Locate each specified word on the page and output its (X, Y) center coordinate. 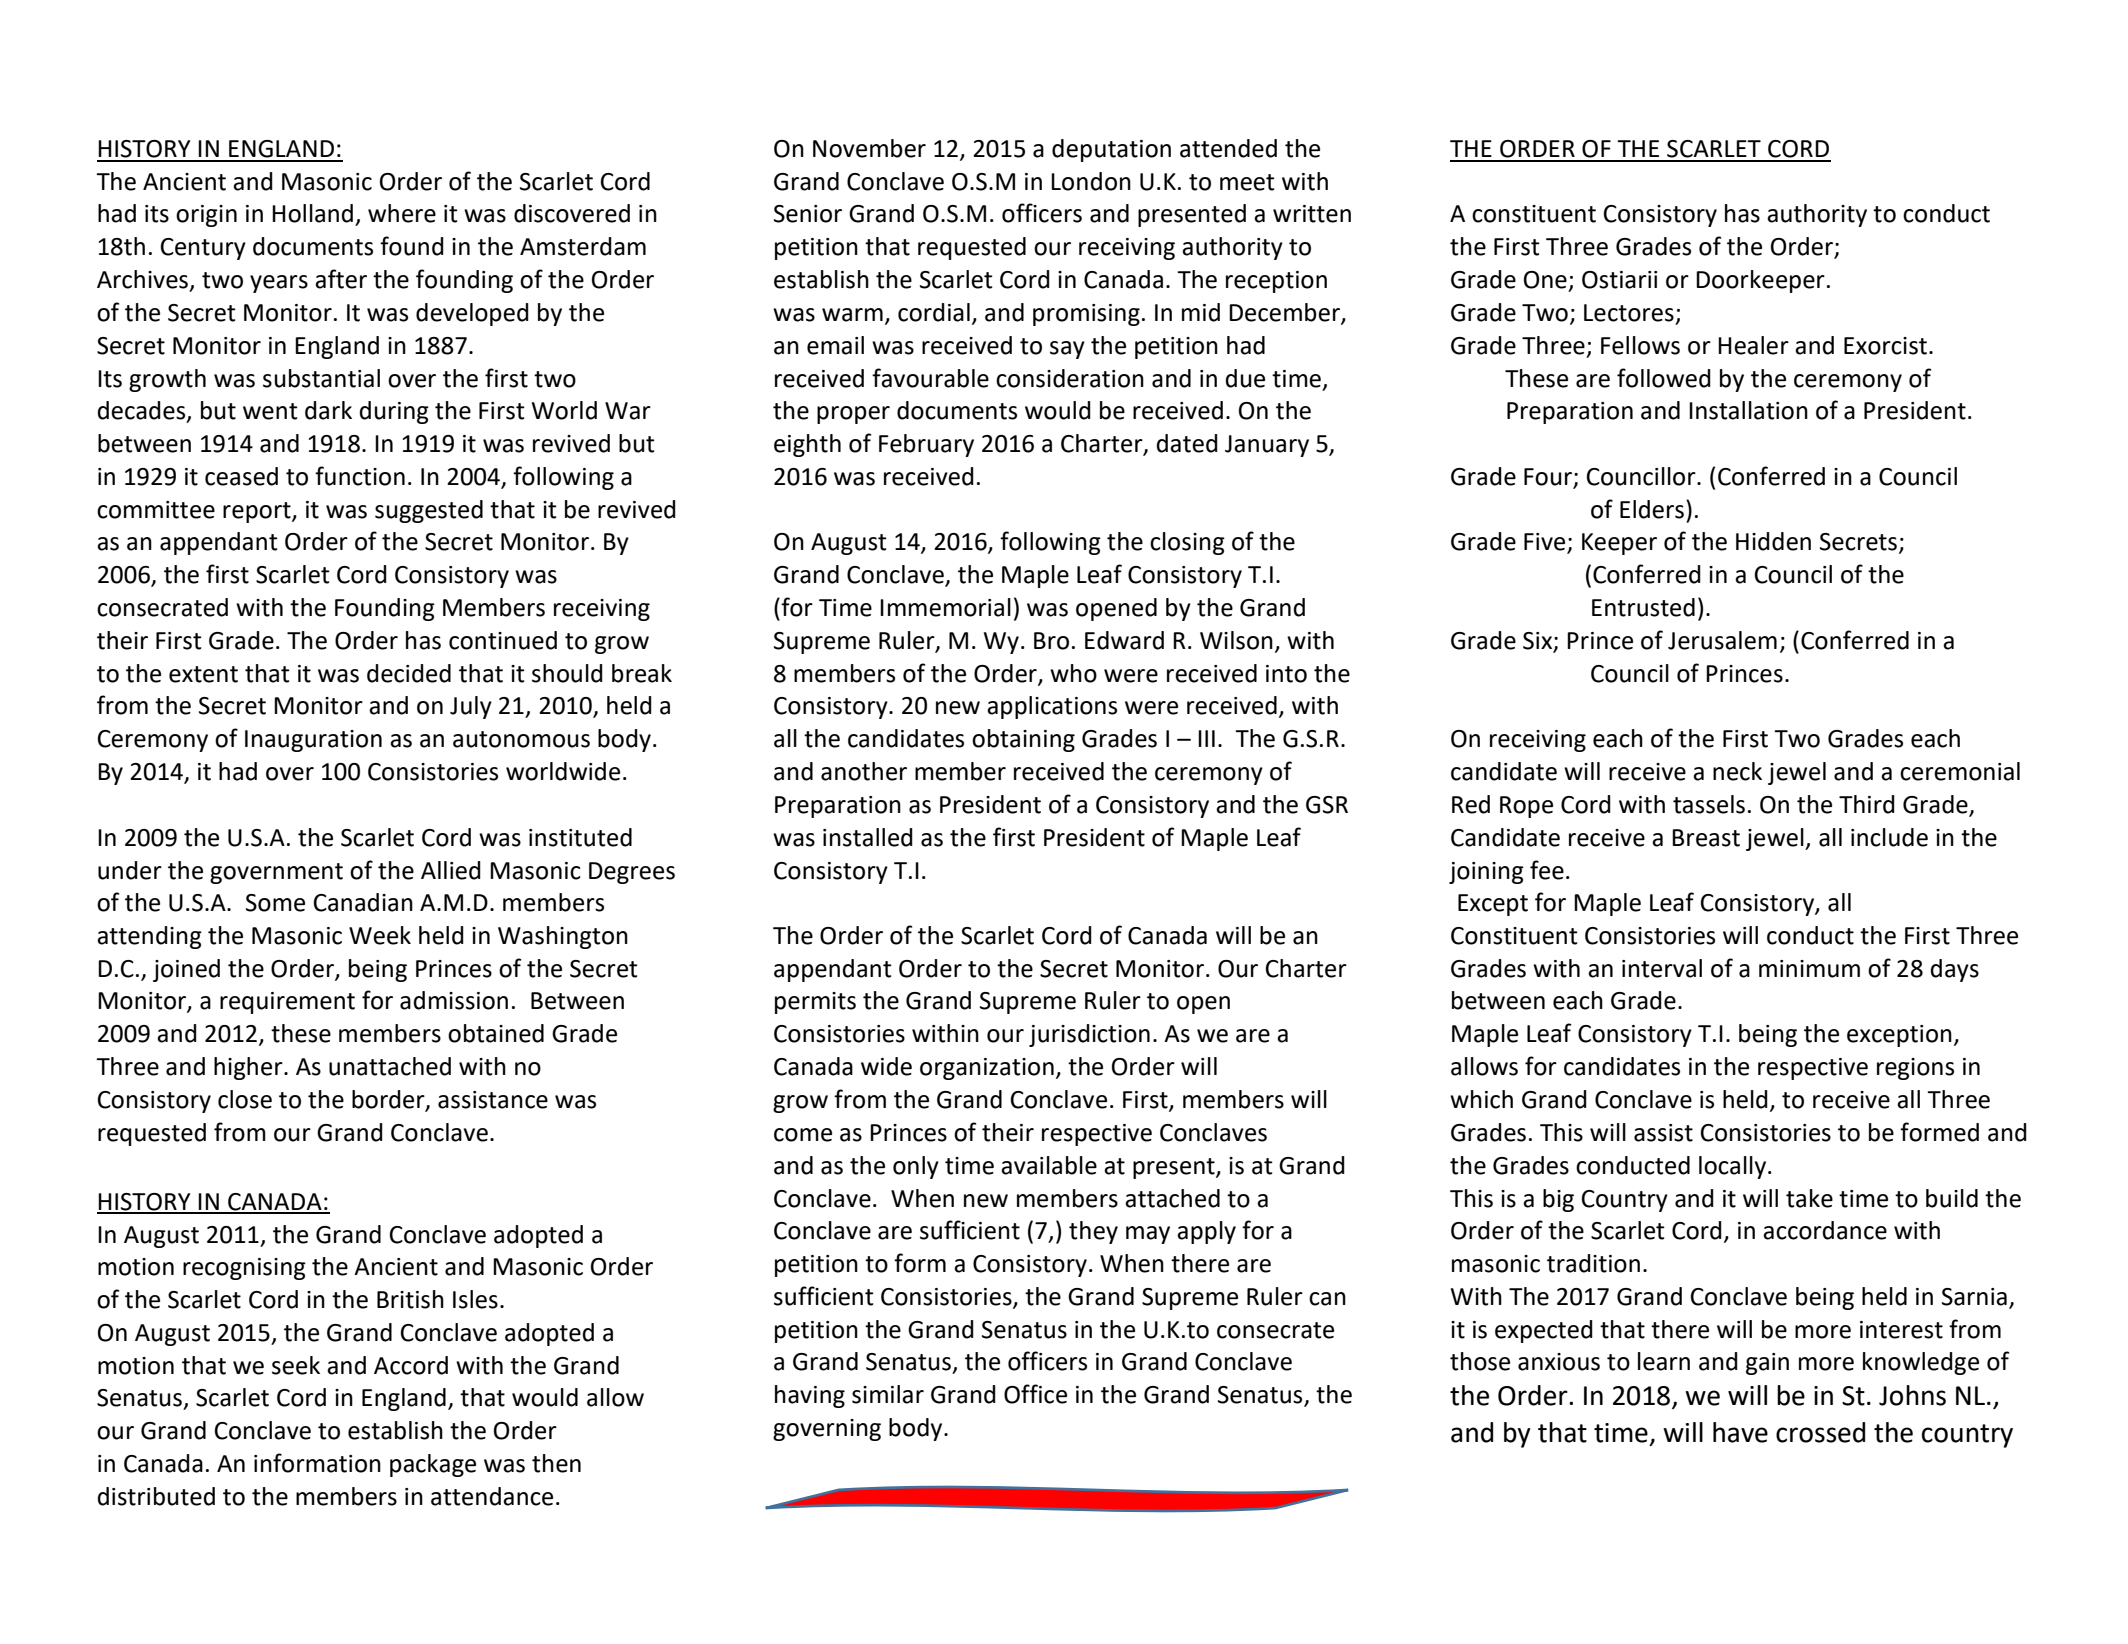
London (1091, 181)
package (433, 1465)
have (1740, 1432)
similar (888, 1394)
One (1545, 280)
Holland (312, 213)
